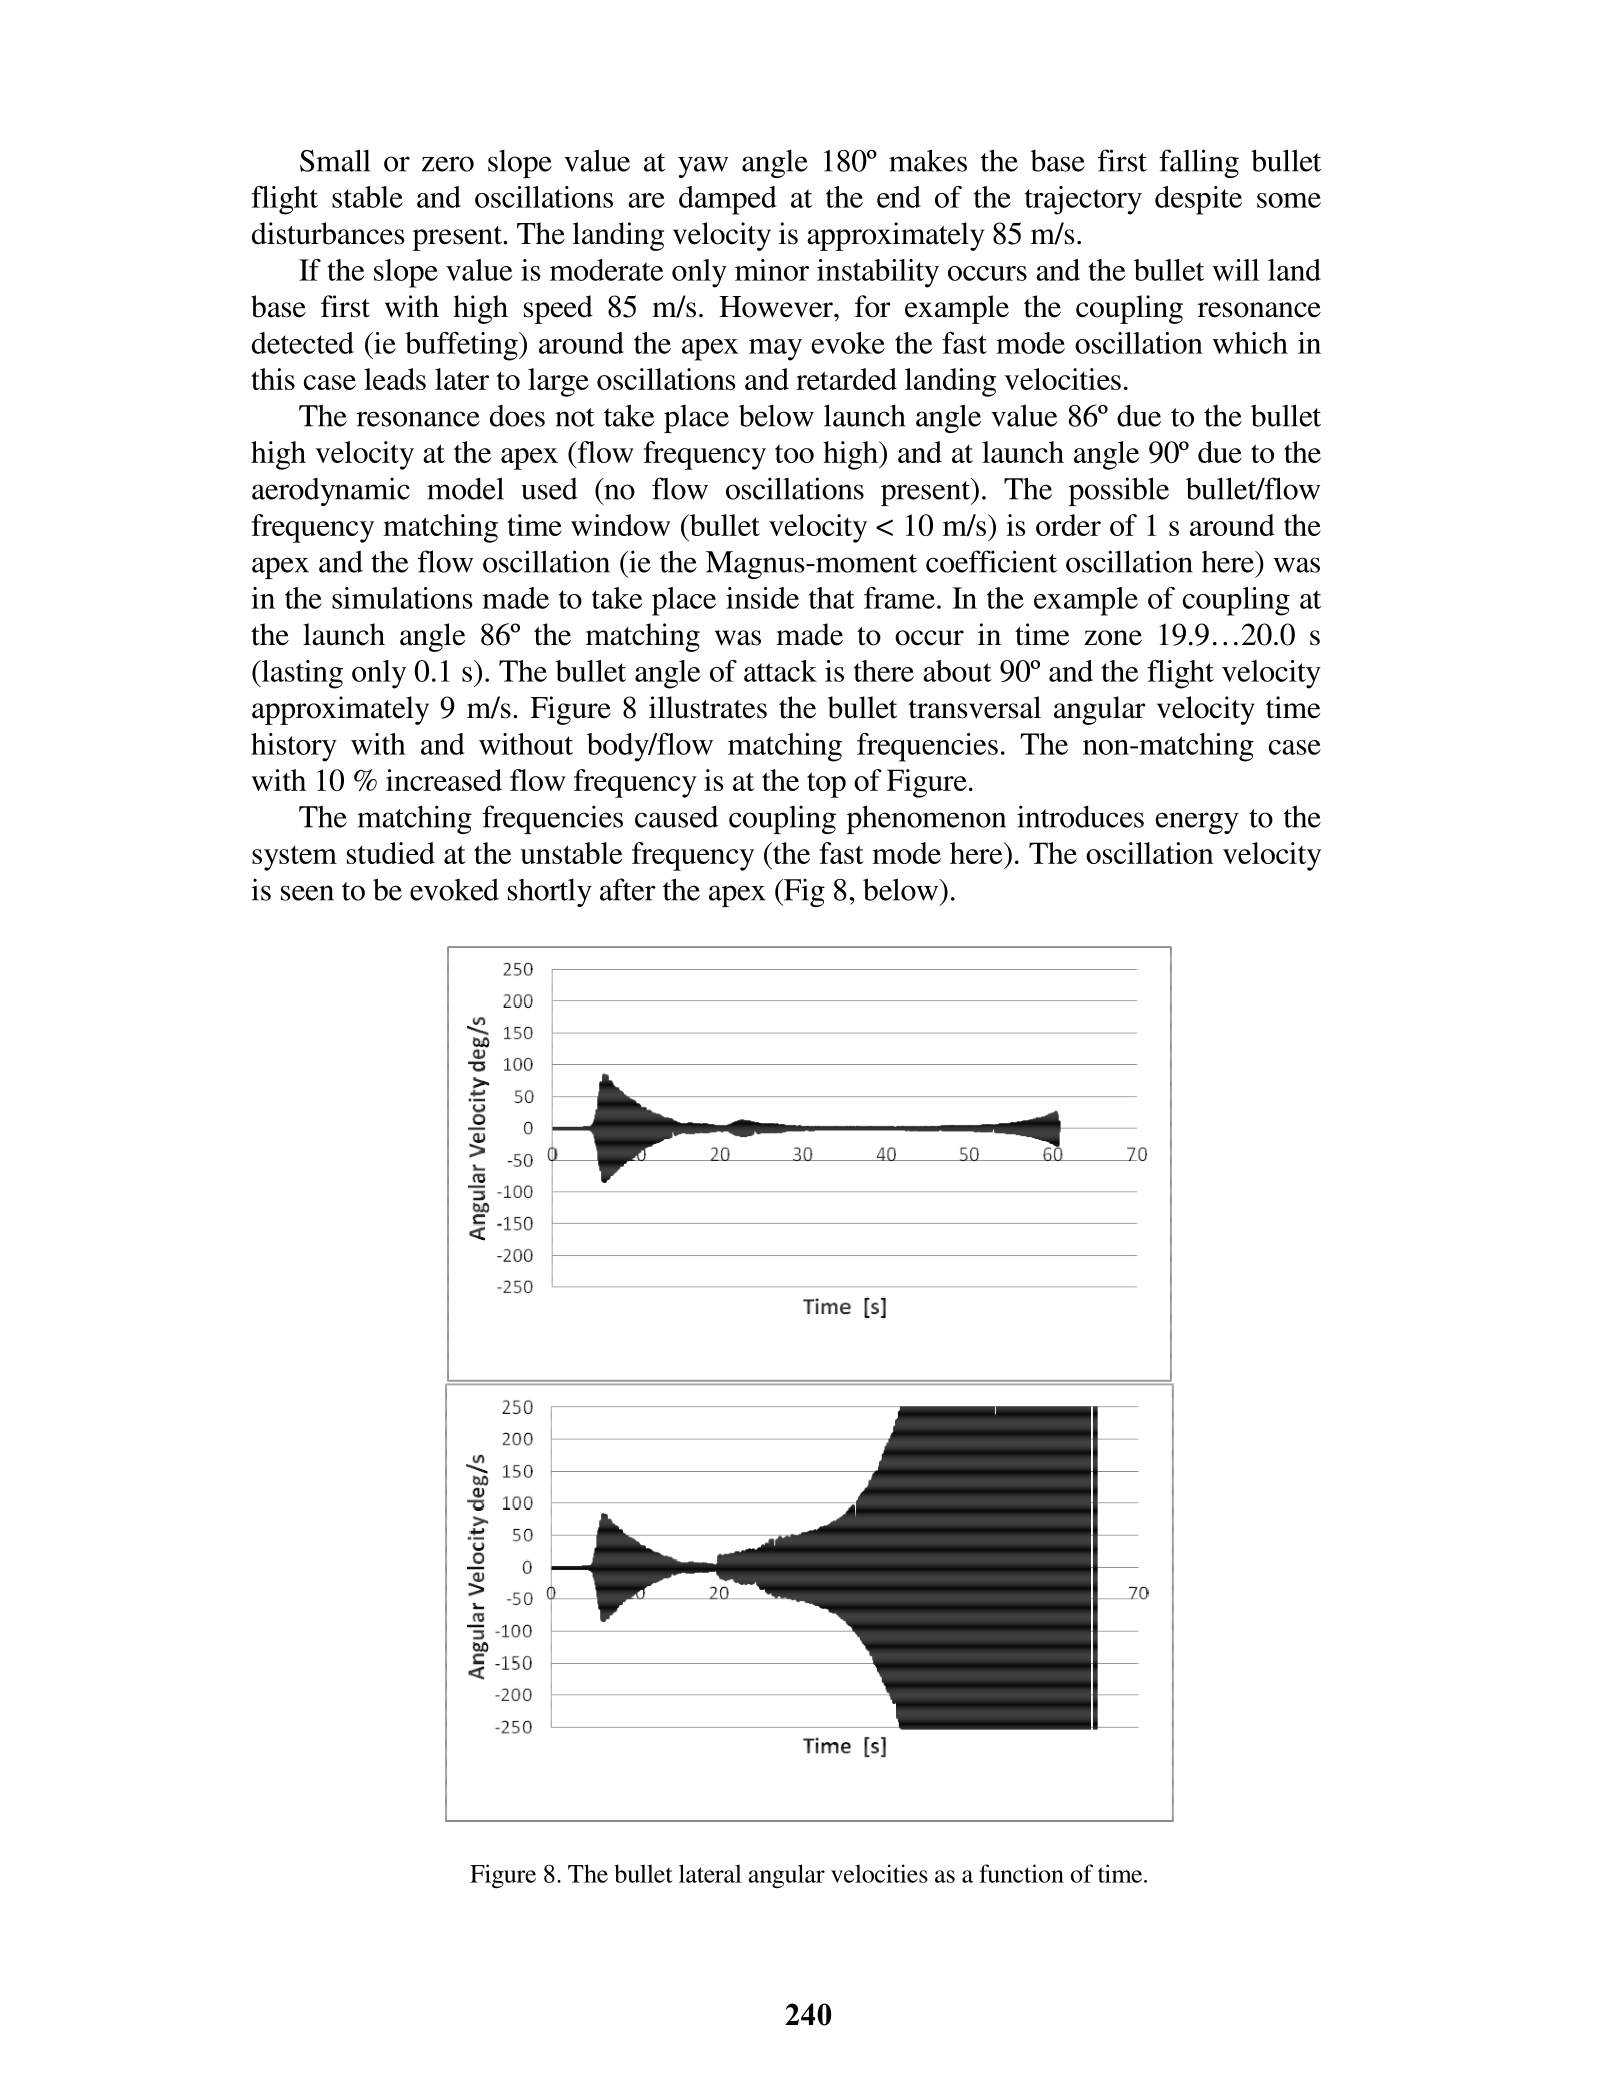 This screenshot has height=2092, width=1617. I want to click on function, so click(1021, 1873).
